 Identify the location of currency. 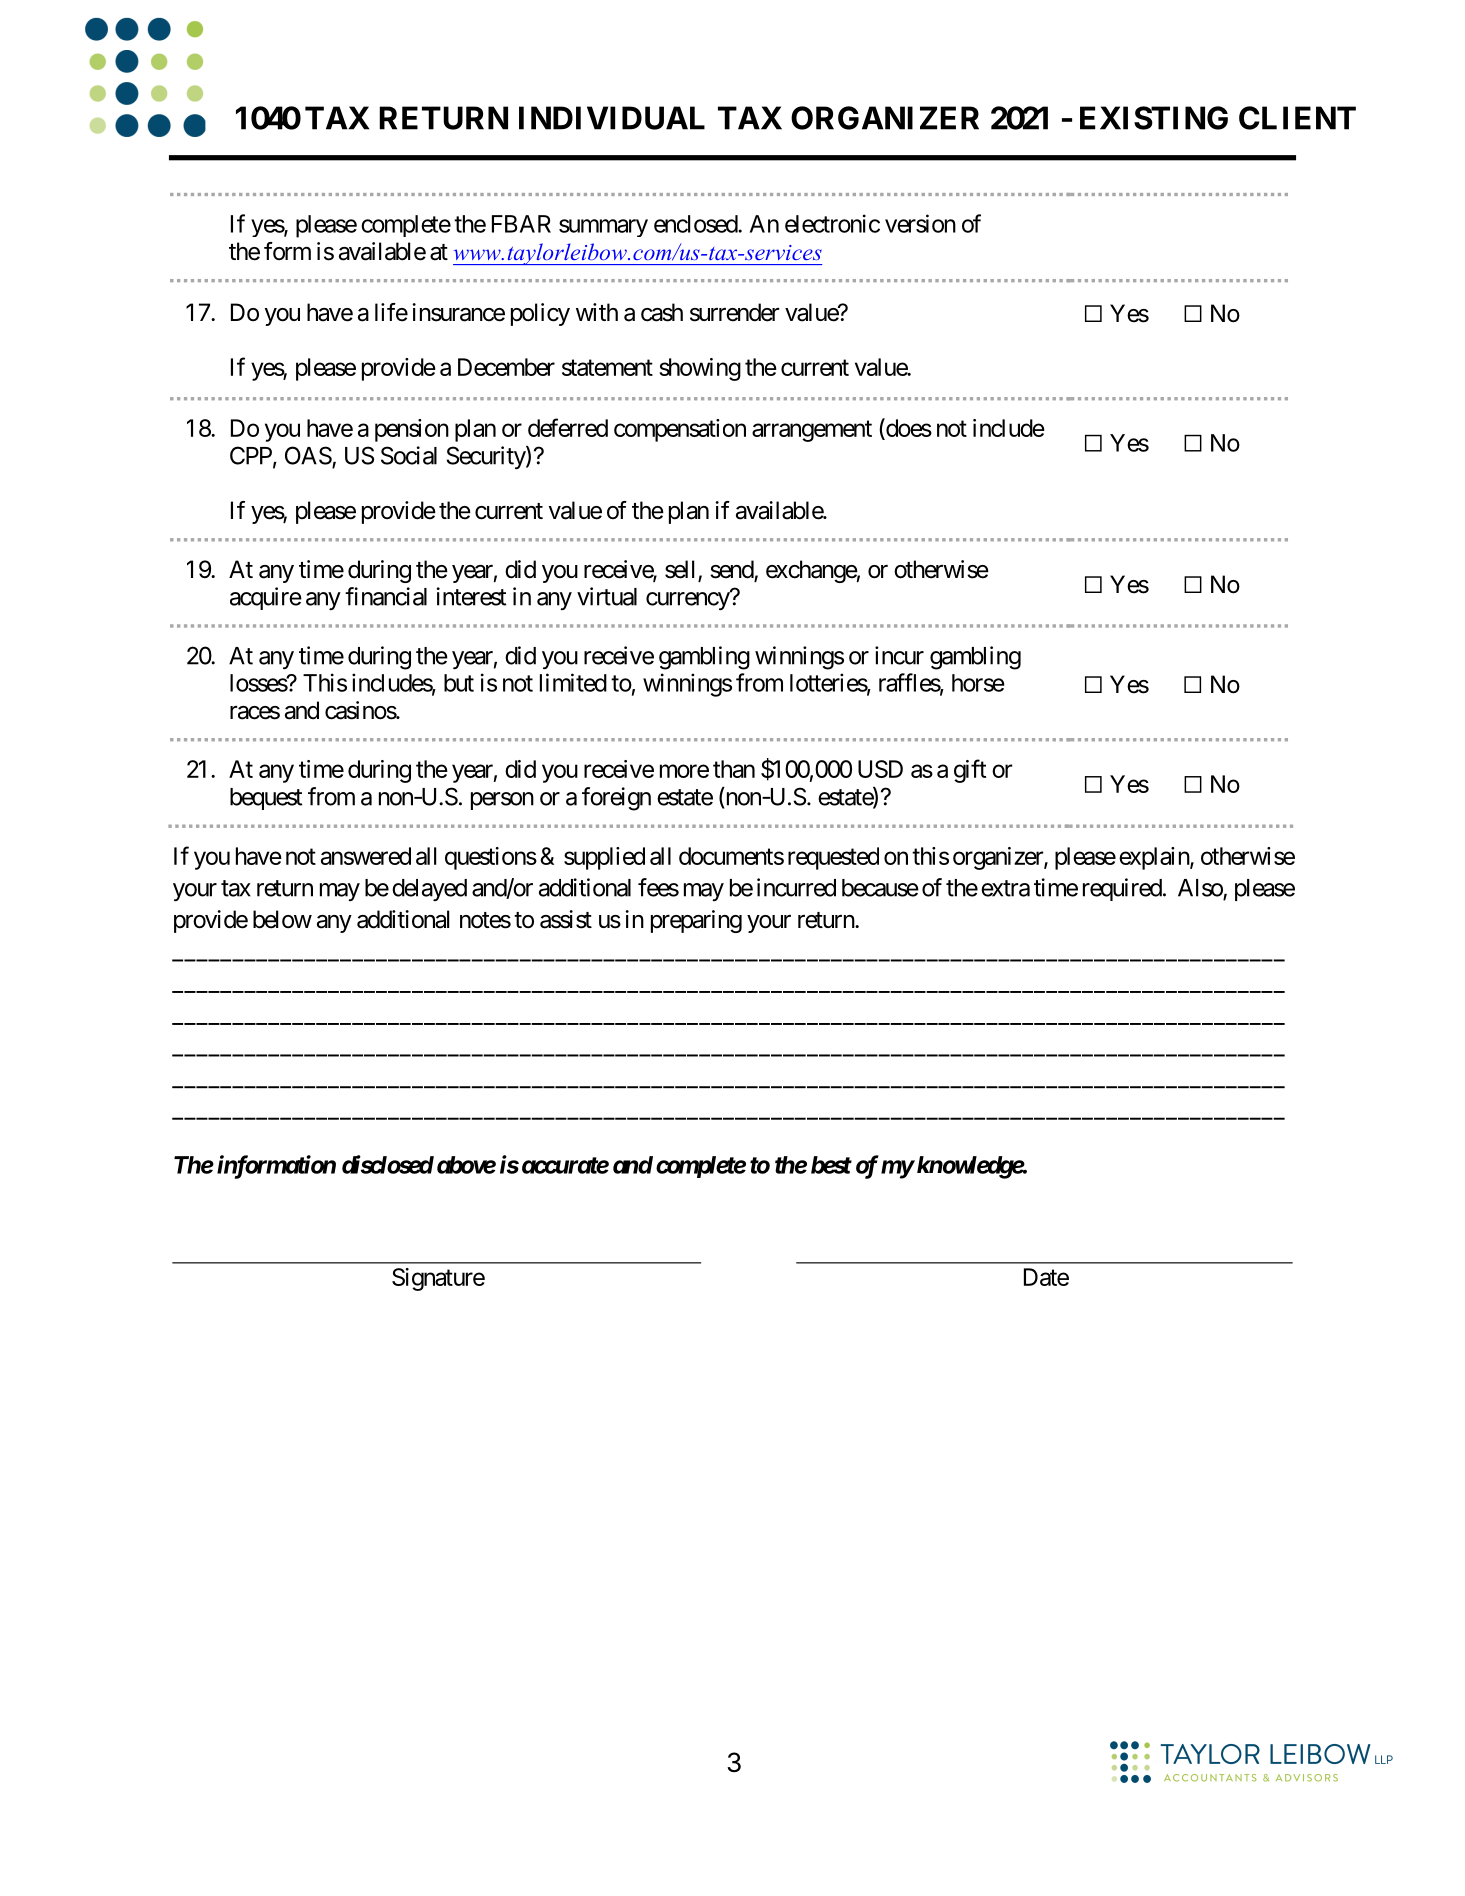
(688, 601).
